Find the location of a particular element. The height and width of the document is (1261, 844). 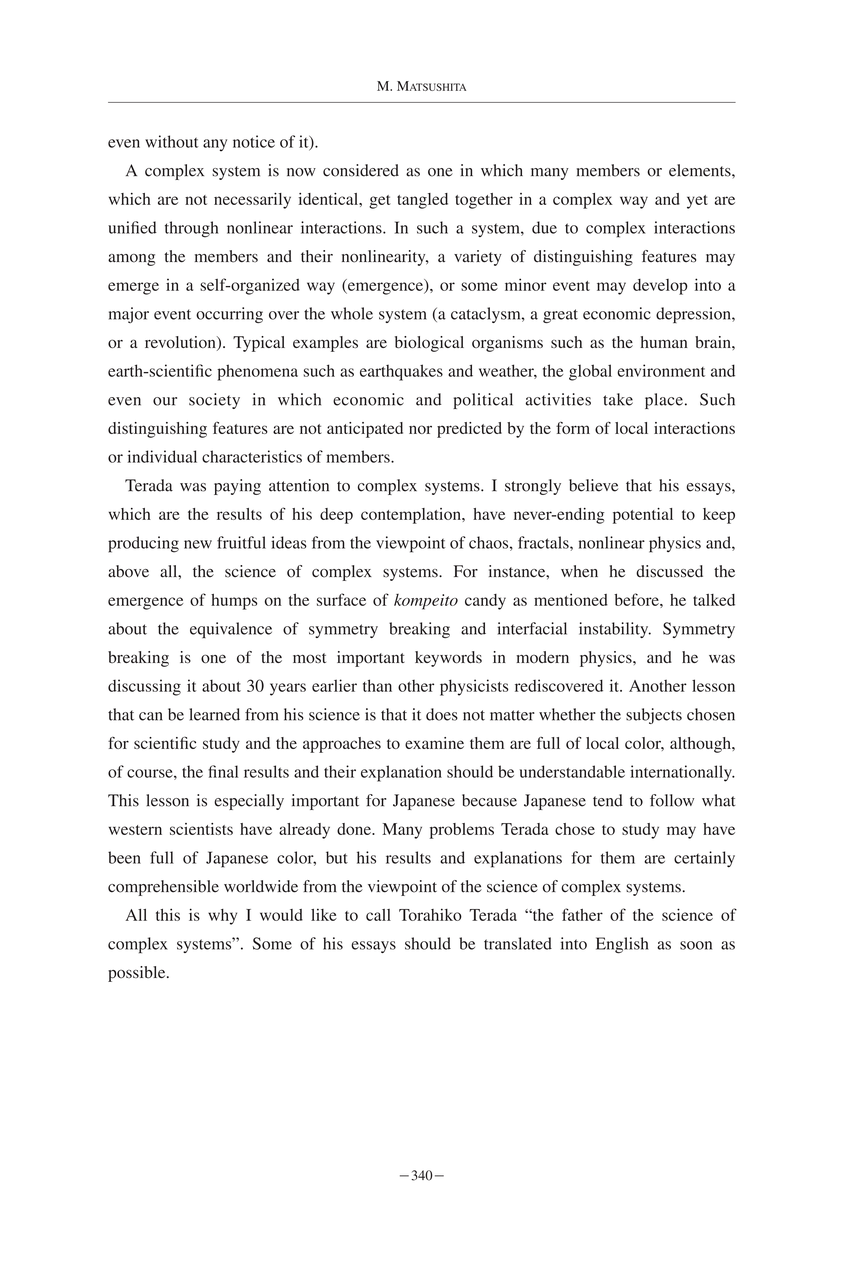

internationally is located at coordinates (682, 773).
